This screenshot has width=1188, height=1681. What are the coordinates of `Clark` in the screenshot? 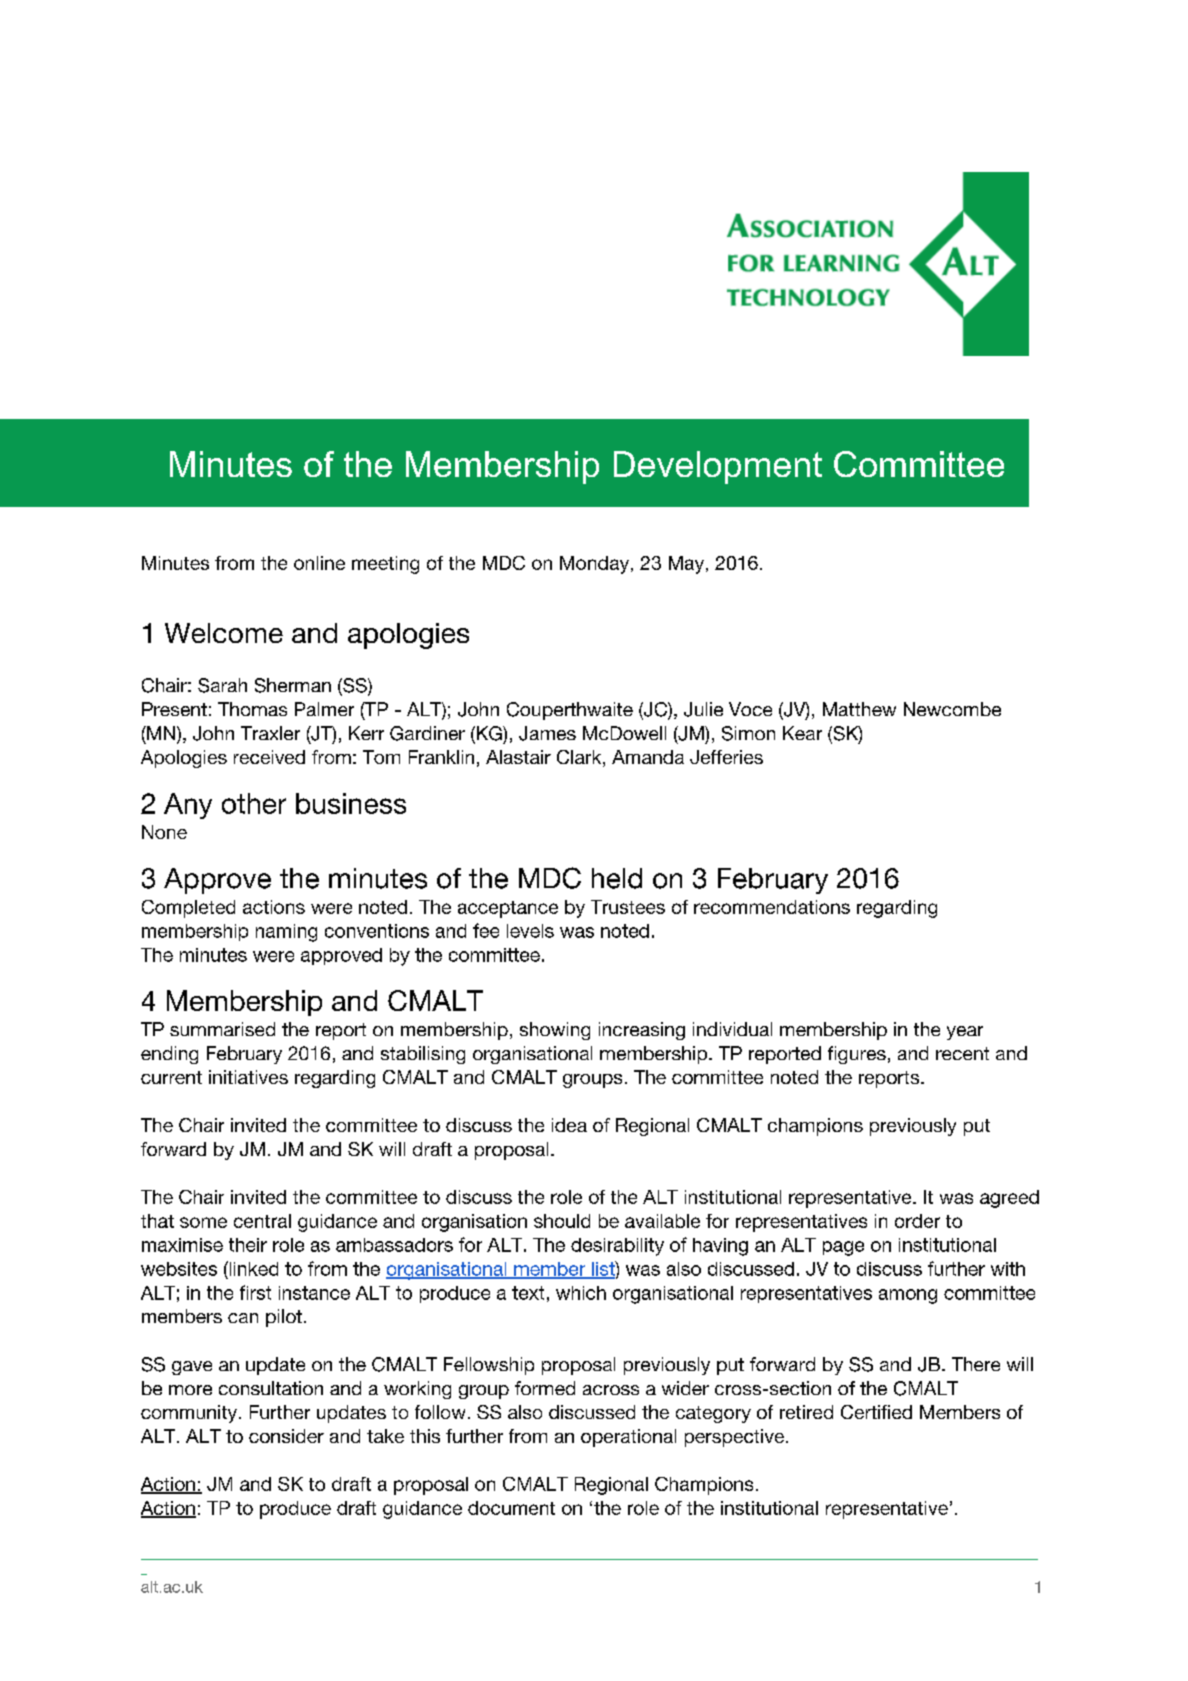 It's located at (580, 758).
